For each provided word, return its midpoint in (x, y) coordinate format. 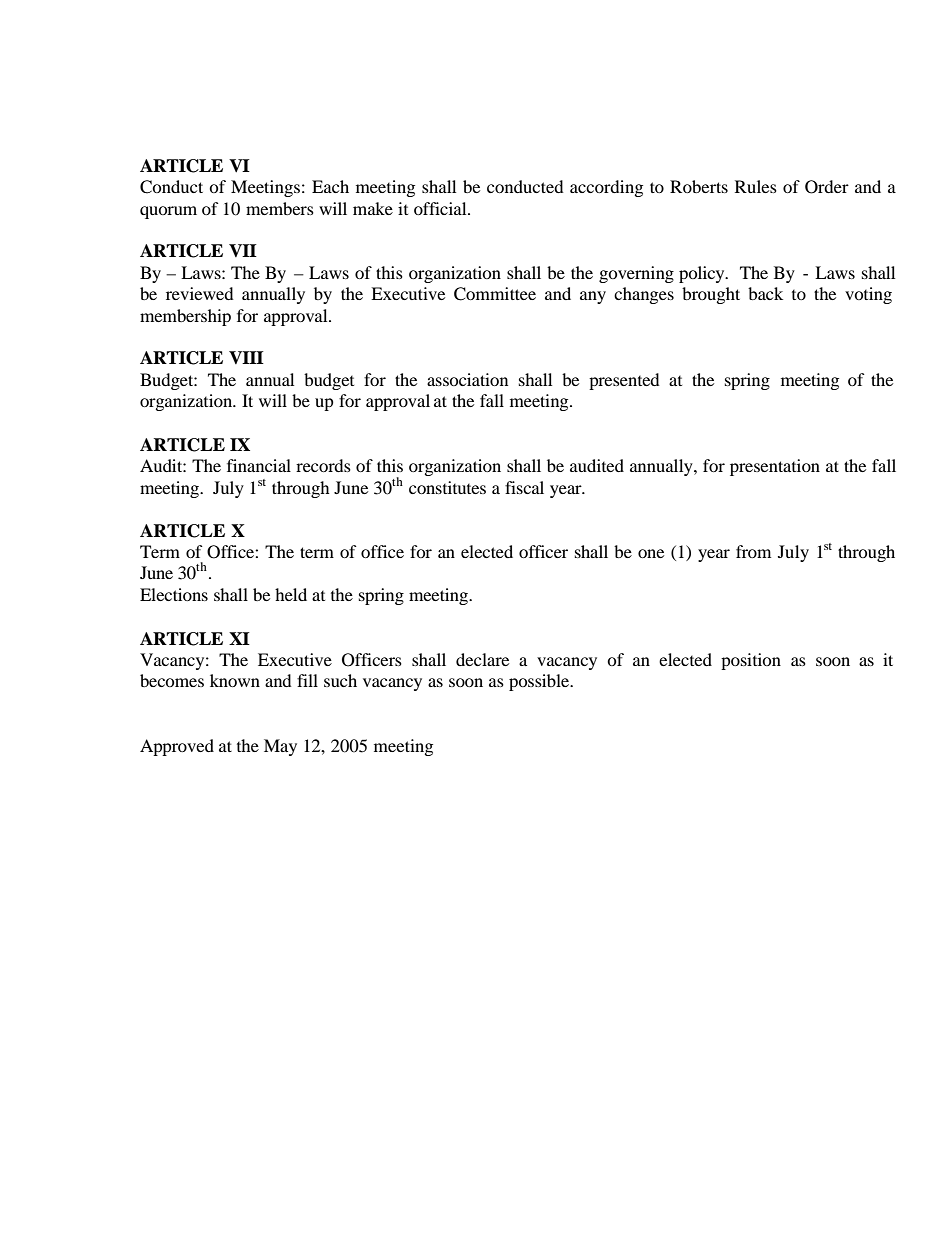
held (291, 594)
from (753, 551)
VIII (246, 357)
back (765, 293)
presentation (775, 467)
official (441, 208)
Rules (756, 186)
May (280, 747)
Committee (495, 294)
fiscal (524, 487)
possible (540, 682)
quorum (168, 212)
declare (482, 659)
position (751, 661)
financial (259, 465)
